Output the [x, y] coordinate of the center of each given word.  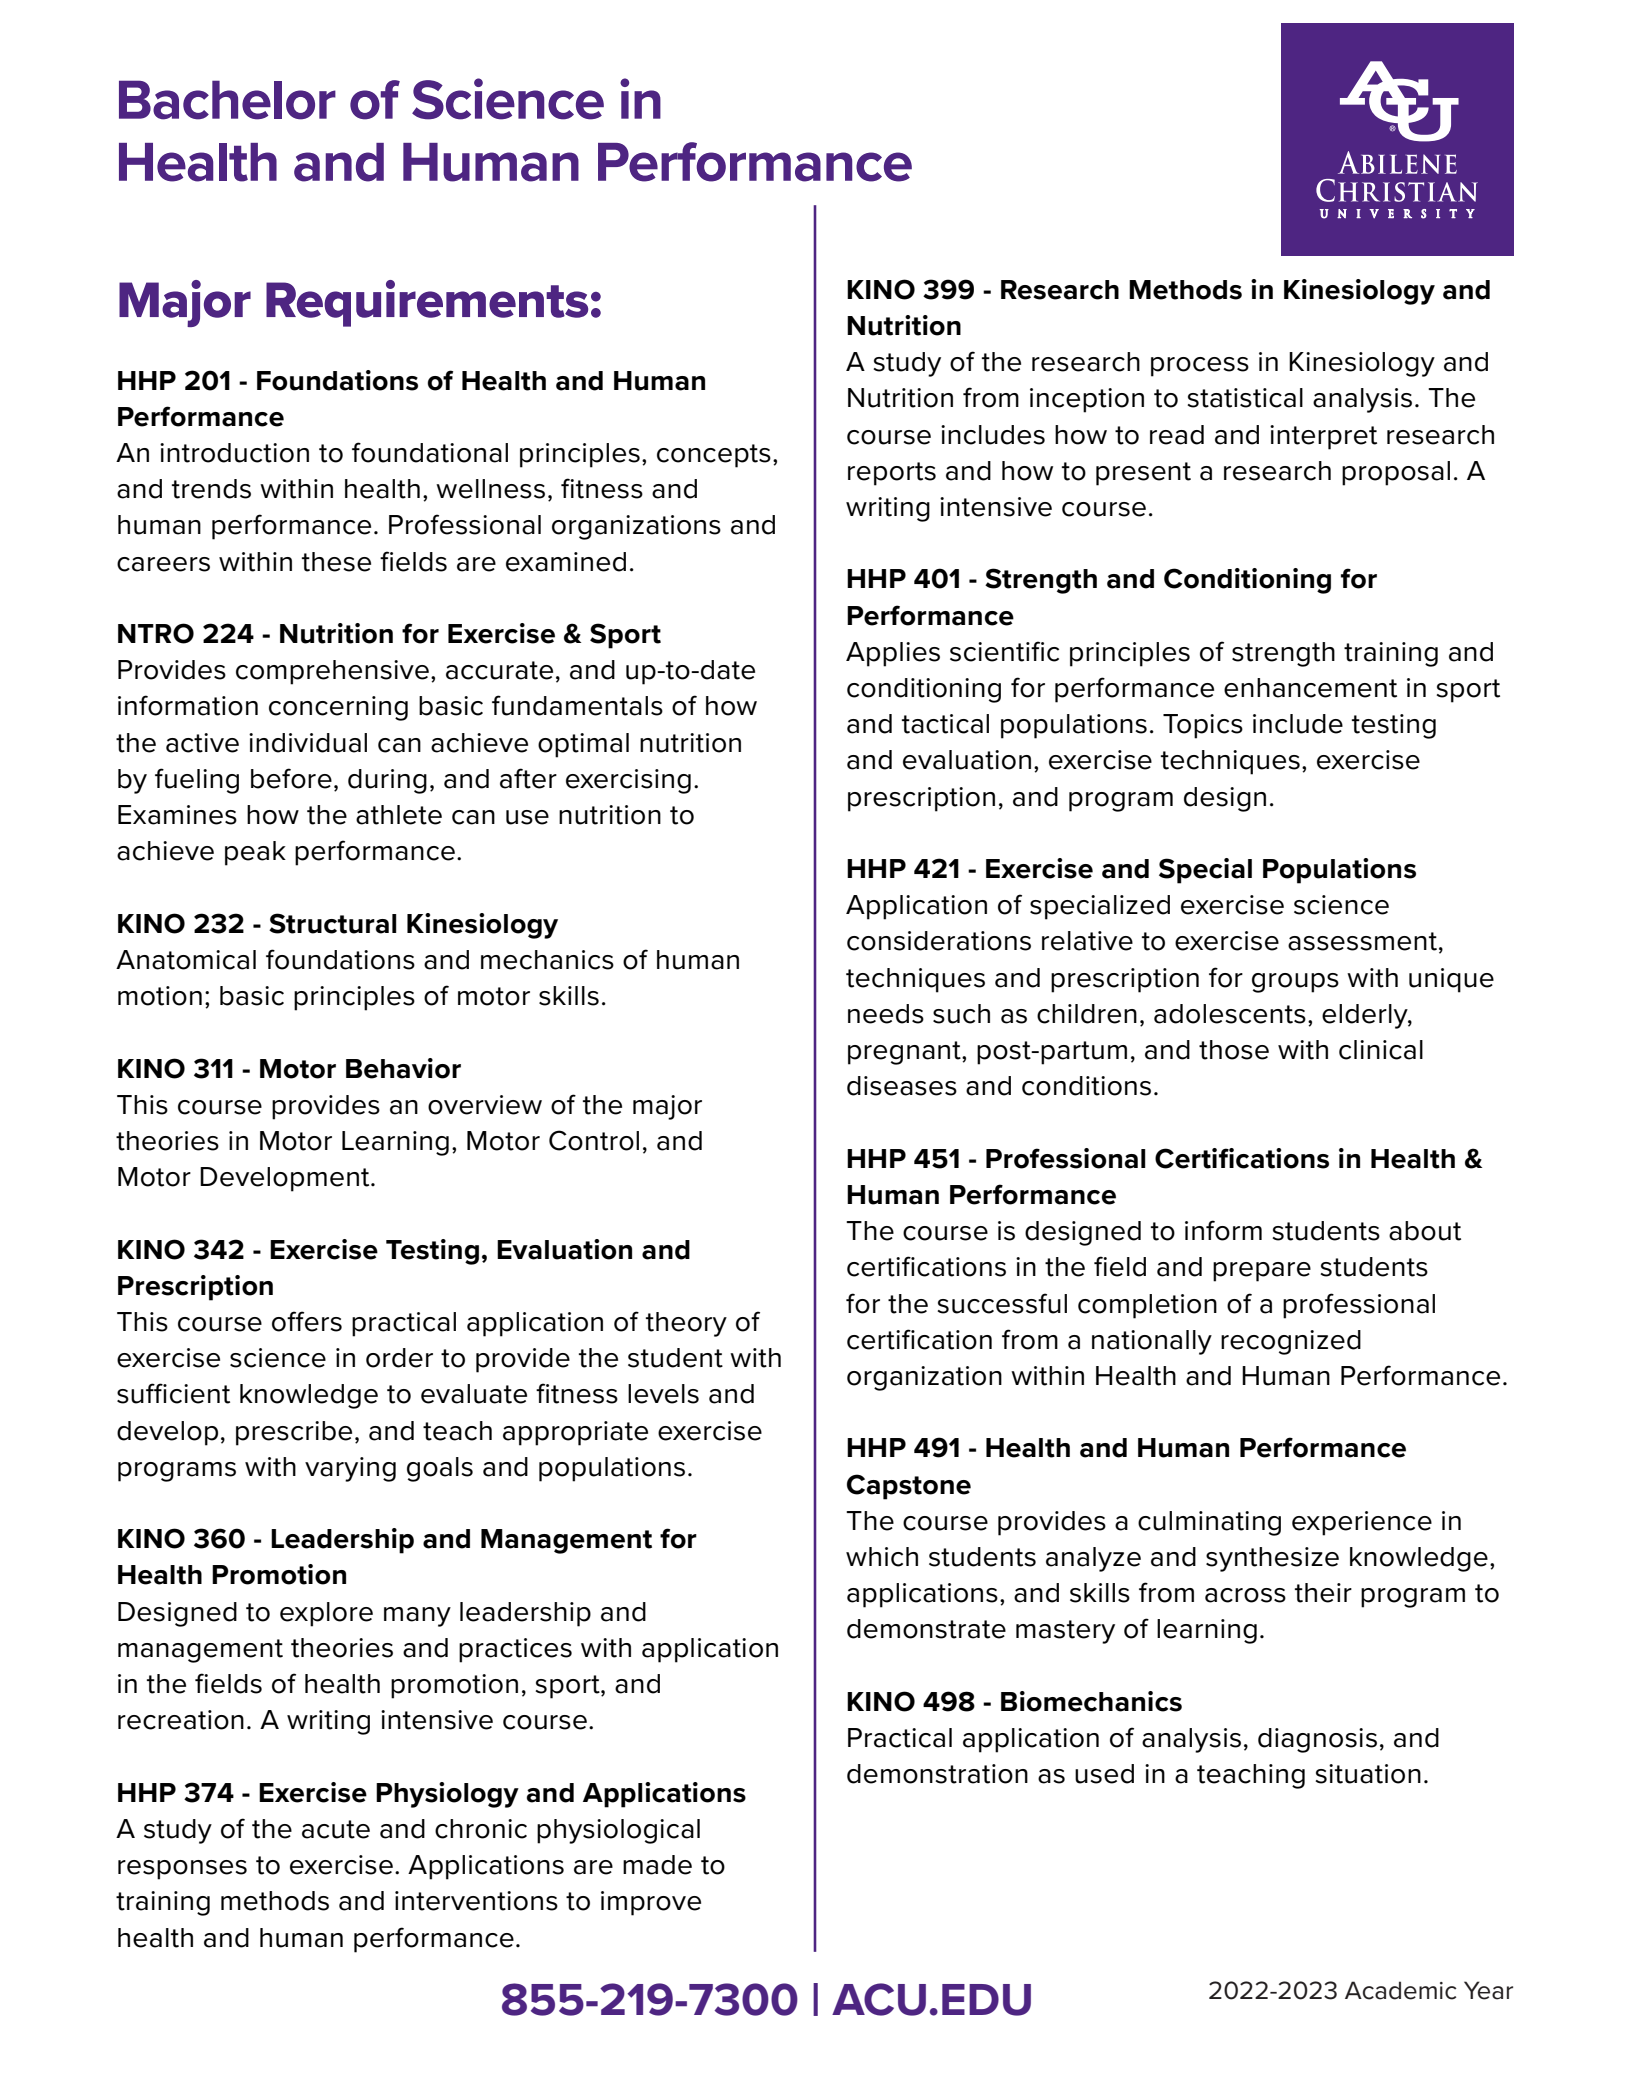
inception [1087, 400]
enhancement [1310, 688]
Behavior [403, 1068]
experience [1362, 1523]
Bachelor [227, 100]
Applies [893, 654]
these [336, 562]
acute [336, 1829]
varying [350, 1469]
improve [651, 1903]
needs [886, 1014]
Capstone [909, 1487]
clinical [1381, 1050]
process [1200, 367]
